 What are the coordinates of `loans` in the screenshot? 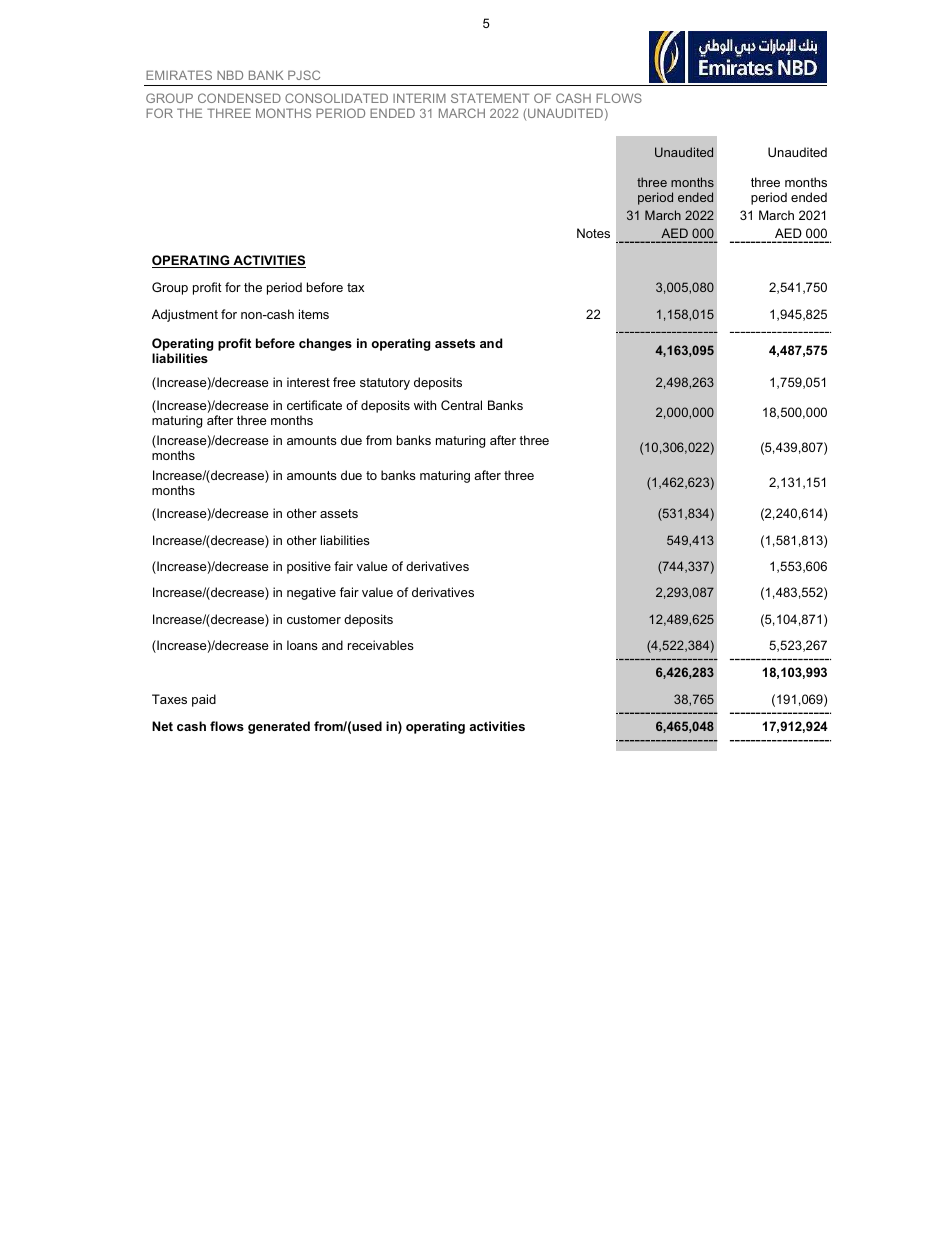 It's located at (302, 645).
